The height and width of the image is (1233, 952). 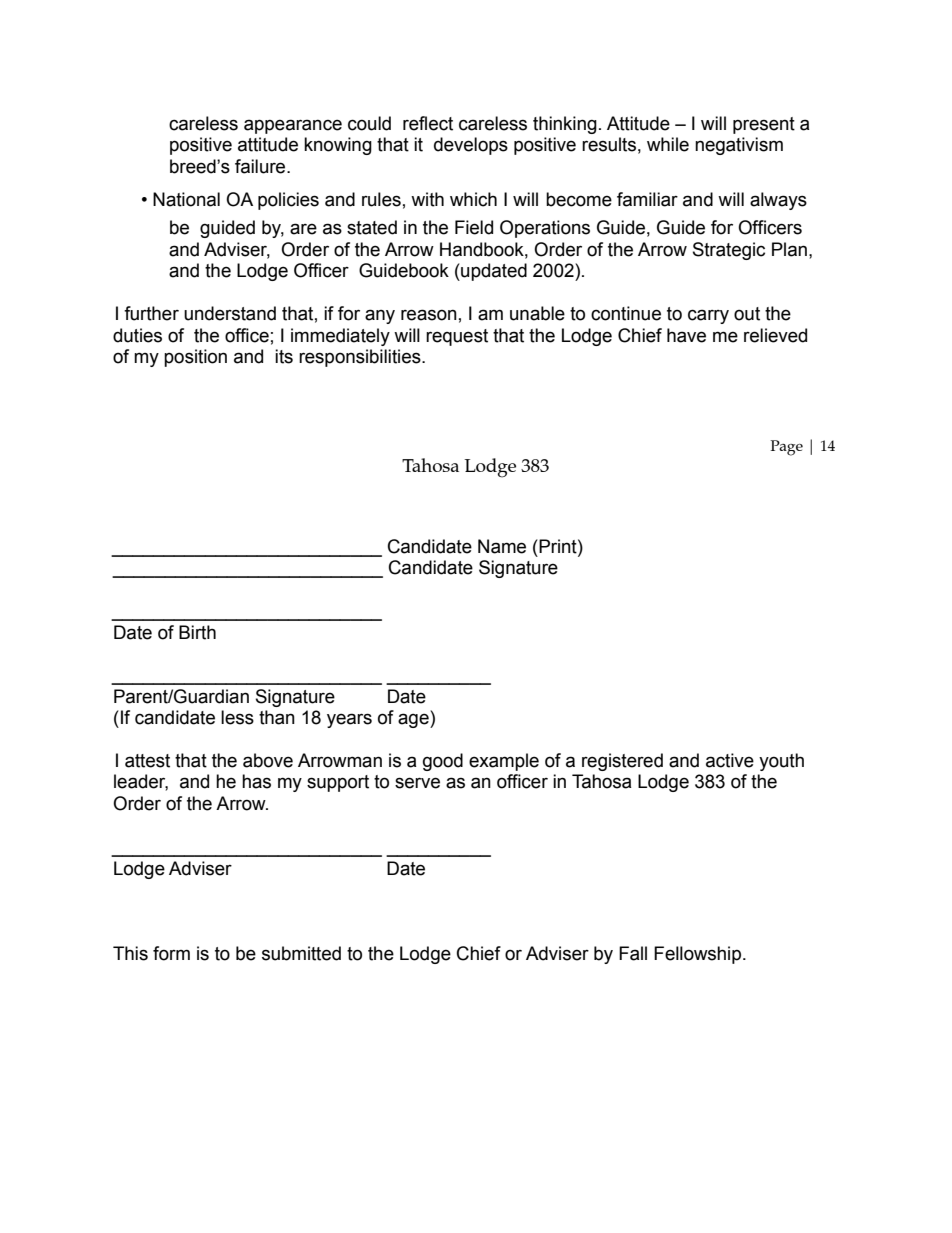 I want to click on form, so click(x=171, y=953).
